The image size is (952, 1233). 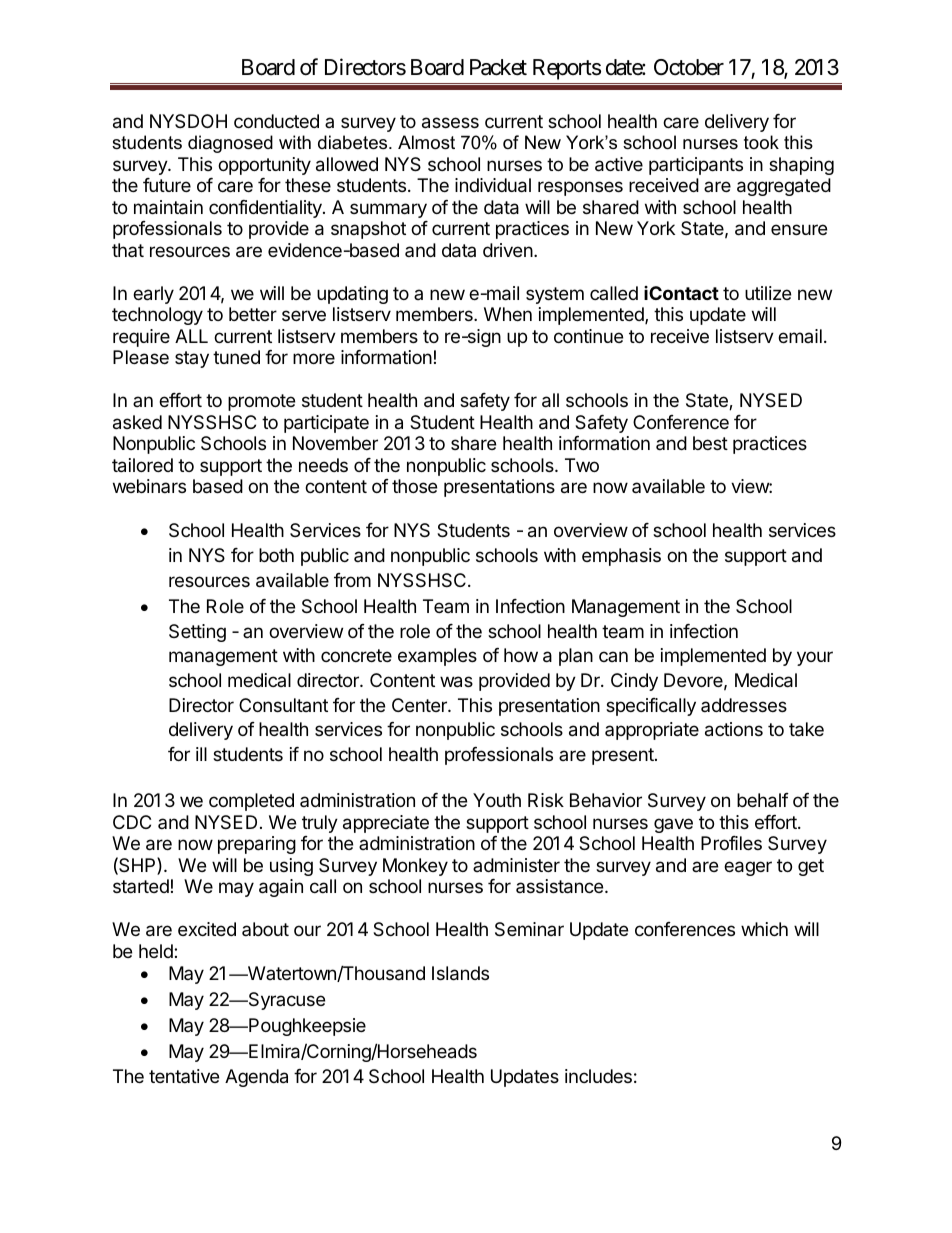 I want to click on best, so click(x=710, y=443).
